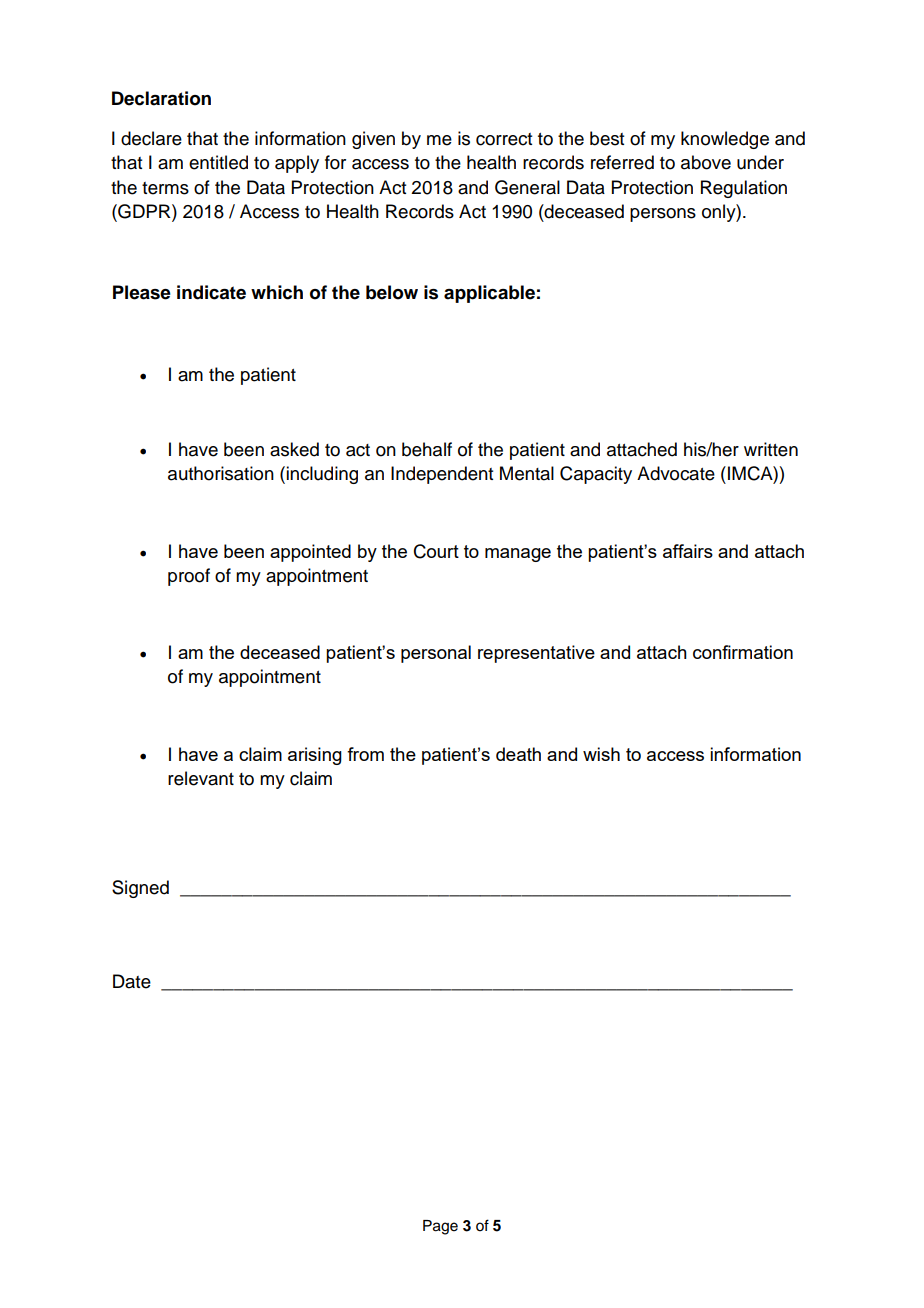 The image size is (924, 1308). Describe the element at coordinates (201, 778) in the screenshot. I see `relevant` at that location.
